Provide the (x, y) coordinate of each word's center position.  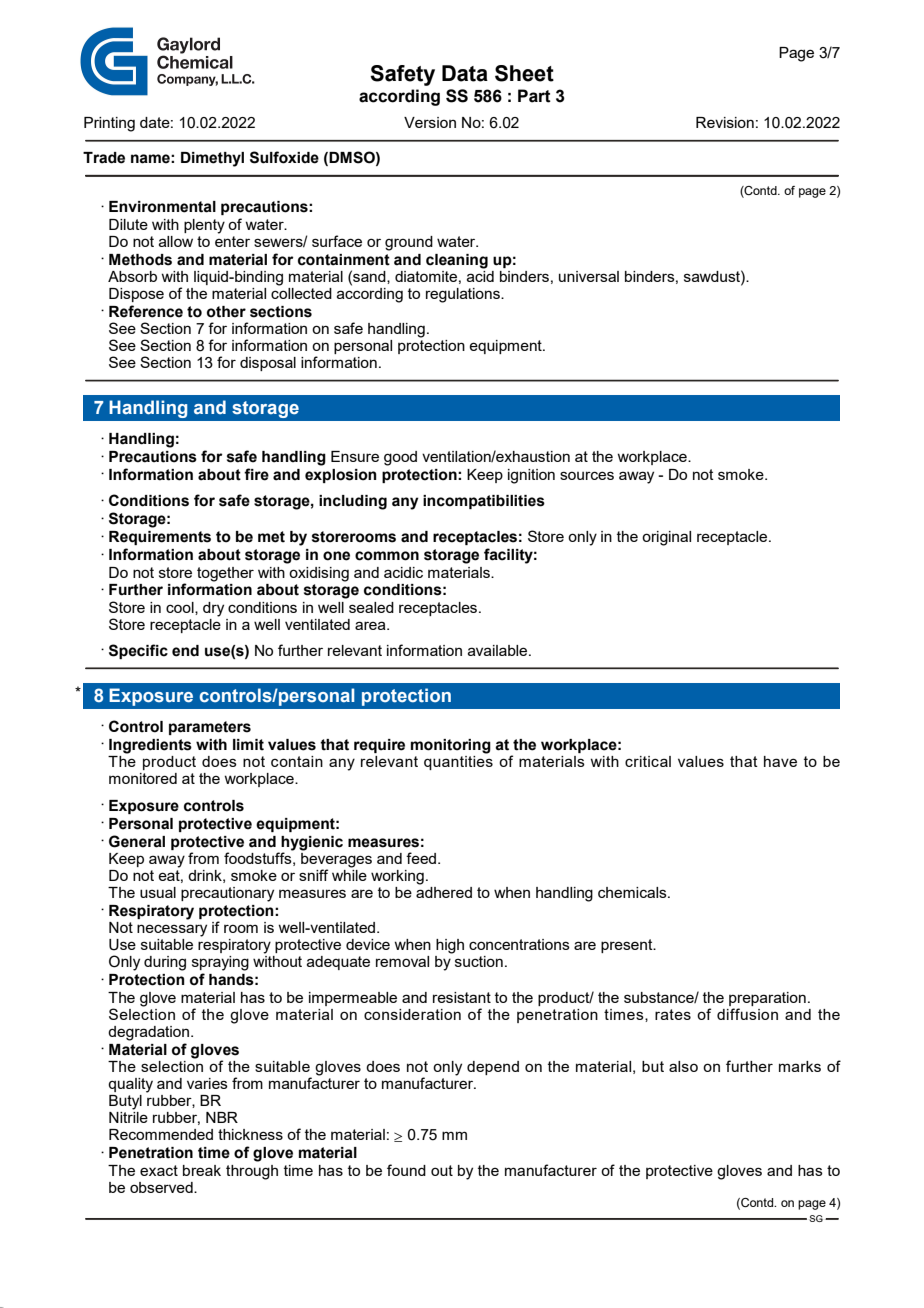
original (666, 538)
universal (589, 276)
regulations (464, 295)
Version (430, 122)
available (499, 650)
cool (181, 608)
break (202, 1170)
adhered (444, 892)
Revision (725, 122)
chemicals (633, 892)
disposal (268, 364)
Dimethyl (212, 159)
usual (158, 892)
